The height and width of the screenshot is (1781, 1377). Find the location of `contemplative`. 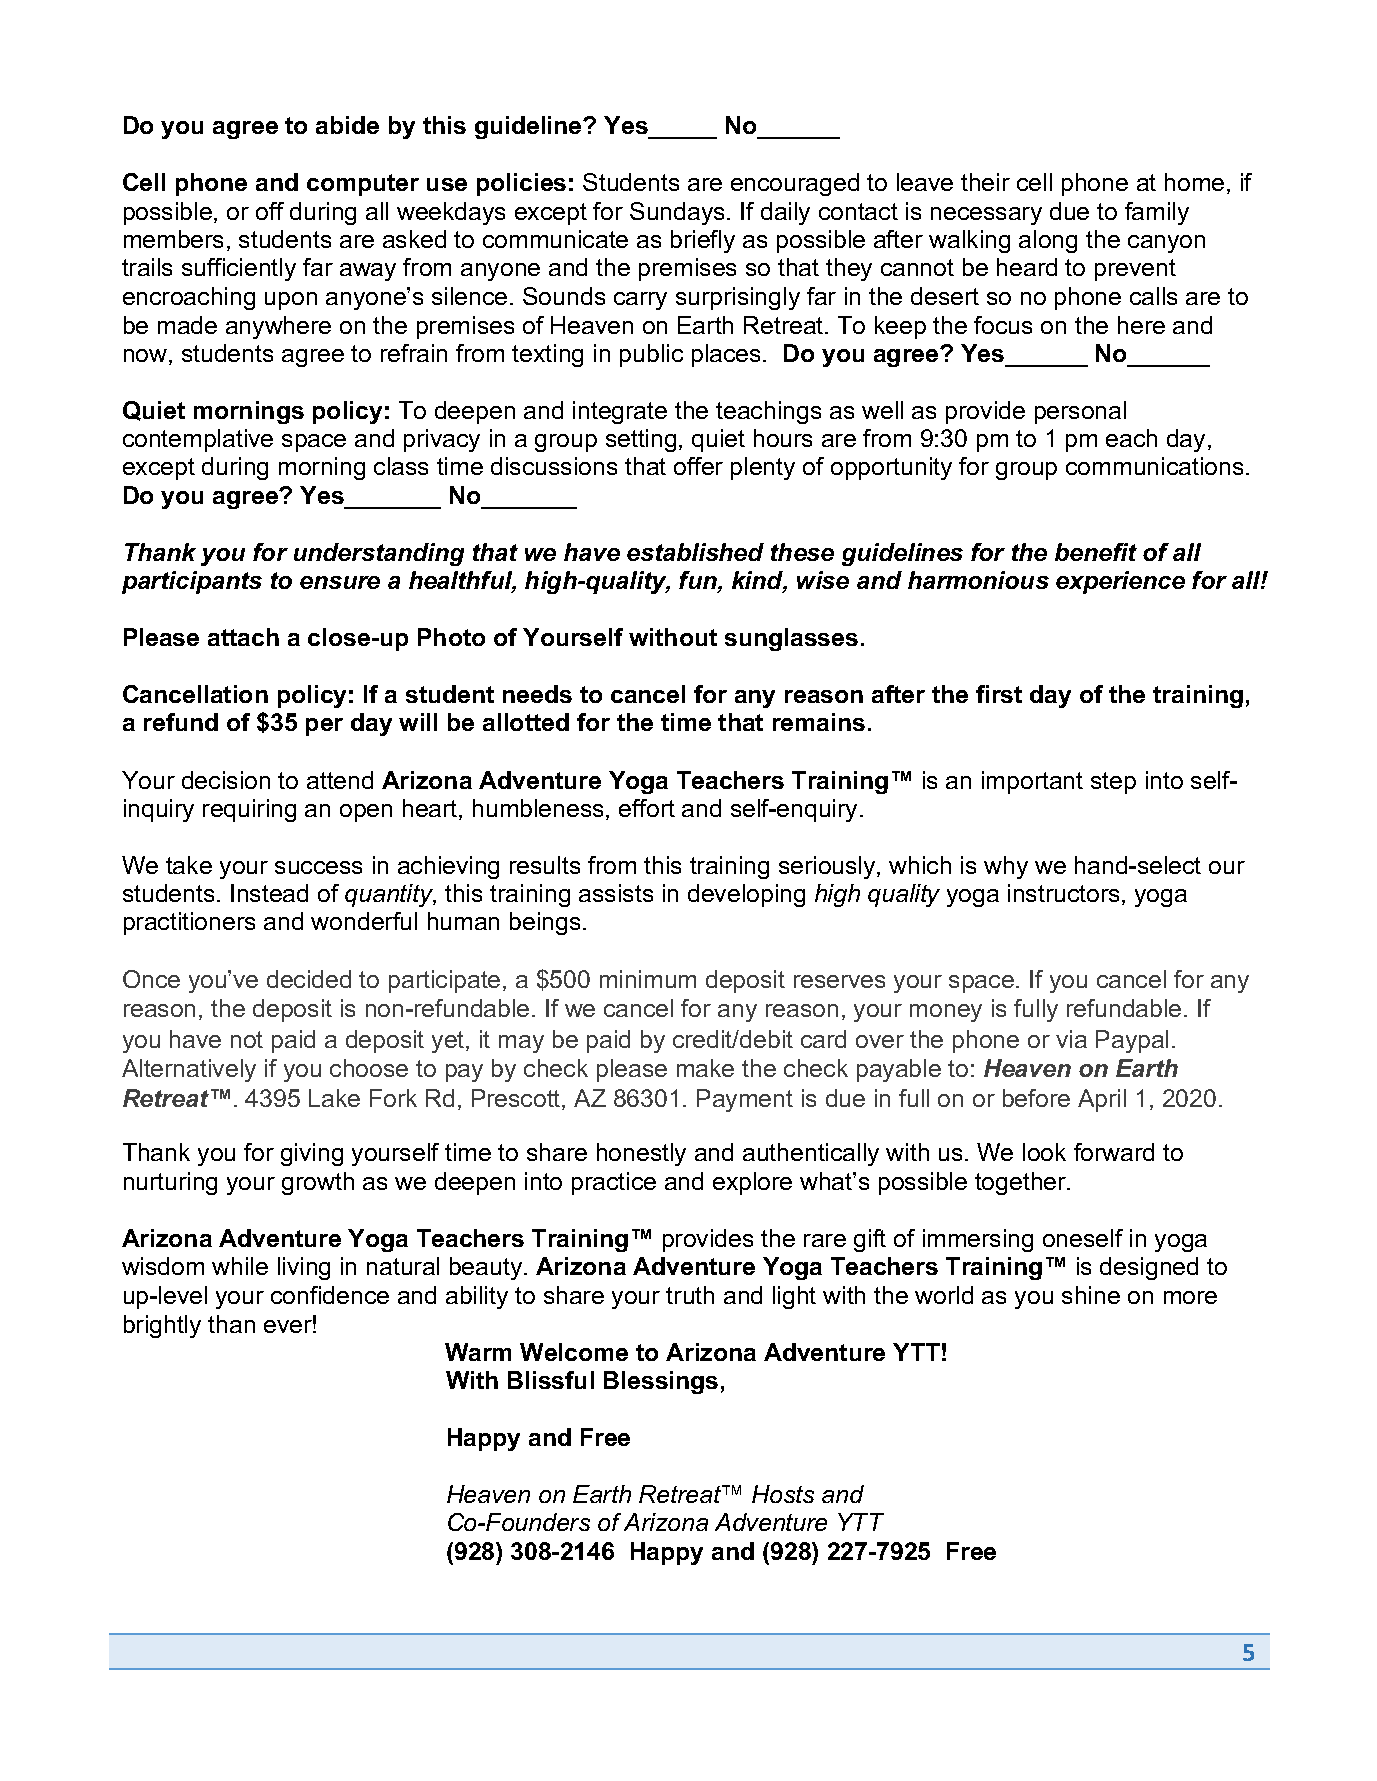

contemplative is located at coordinates (198, 440).
